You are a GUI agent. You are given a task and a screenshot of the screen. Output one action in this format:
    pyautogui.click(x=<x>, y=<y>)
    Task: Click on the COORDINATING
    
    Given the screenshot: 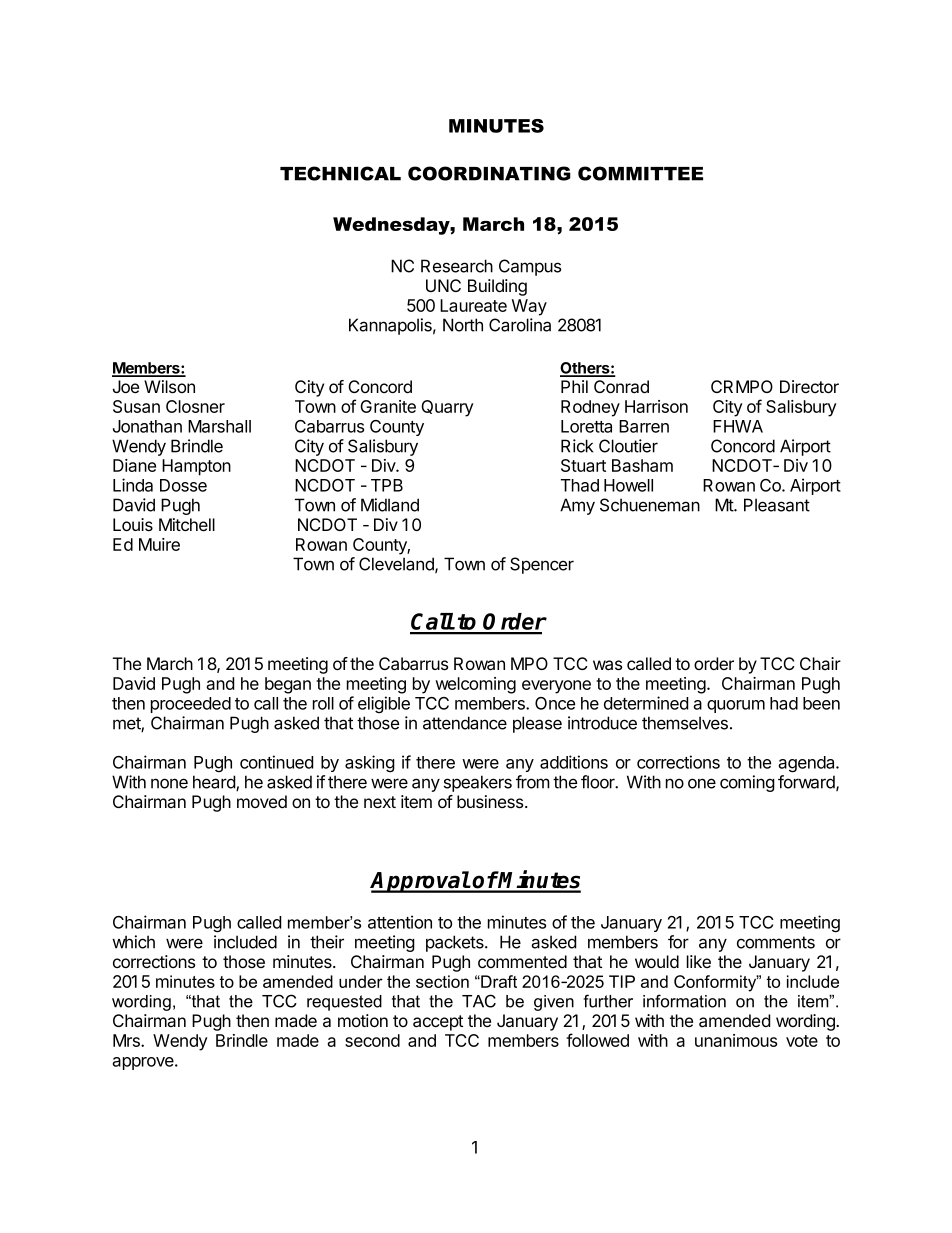 What is the action you would take?
    pyautogui.click(x=489, y=173)
